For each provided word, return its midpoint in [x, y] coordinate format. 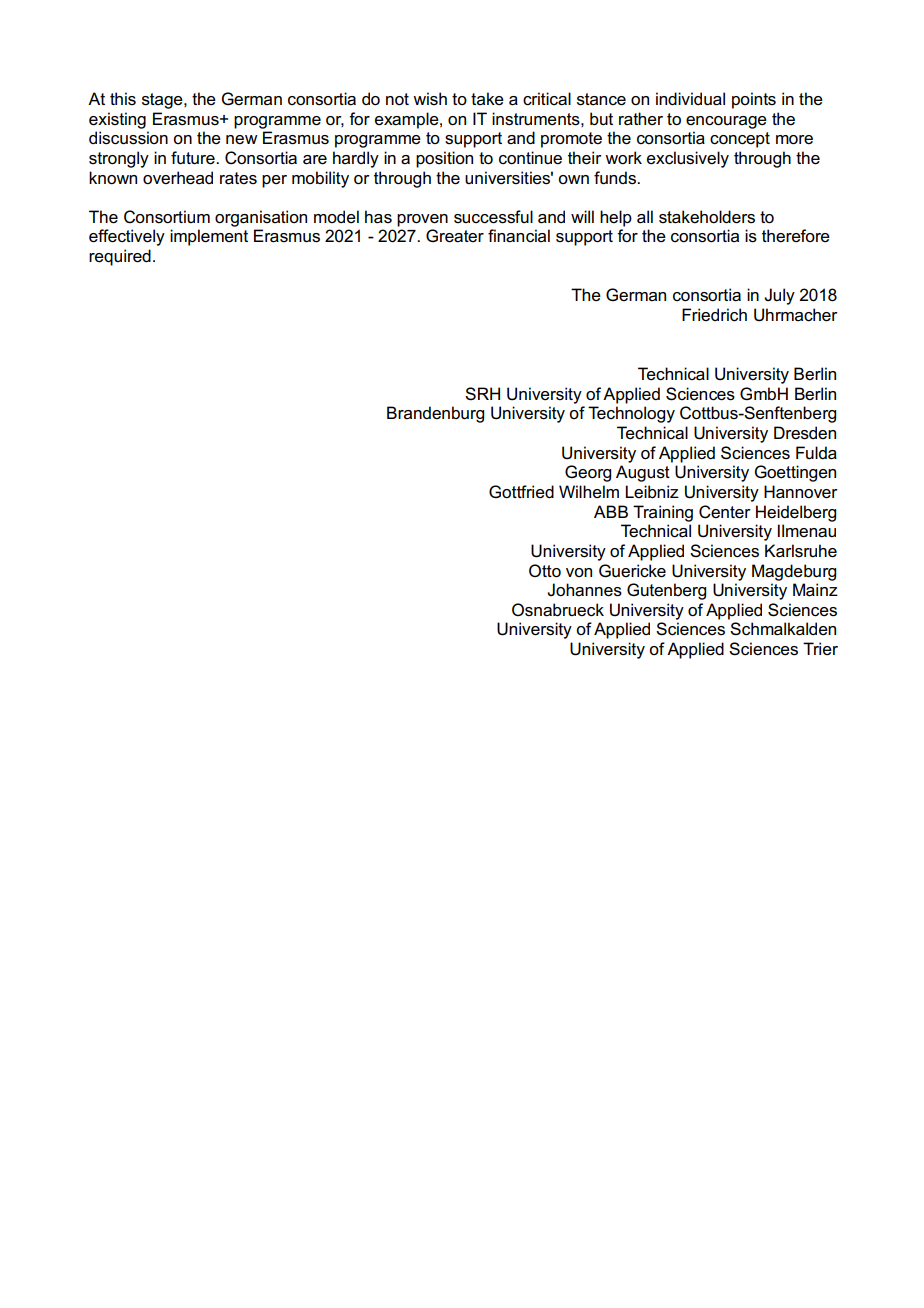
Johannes [584, 590]
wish [430, 99]
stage [163, 101]
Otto [545, 571]
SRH [482, 394]
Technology [631, 414]
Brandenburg [435, 414]
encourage [726, 122]
